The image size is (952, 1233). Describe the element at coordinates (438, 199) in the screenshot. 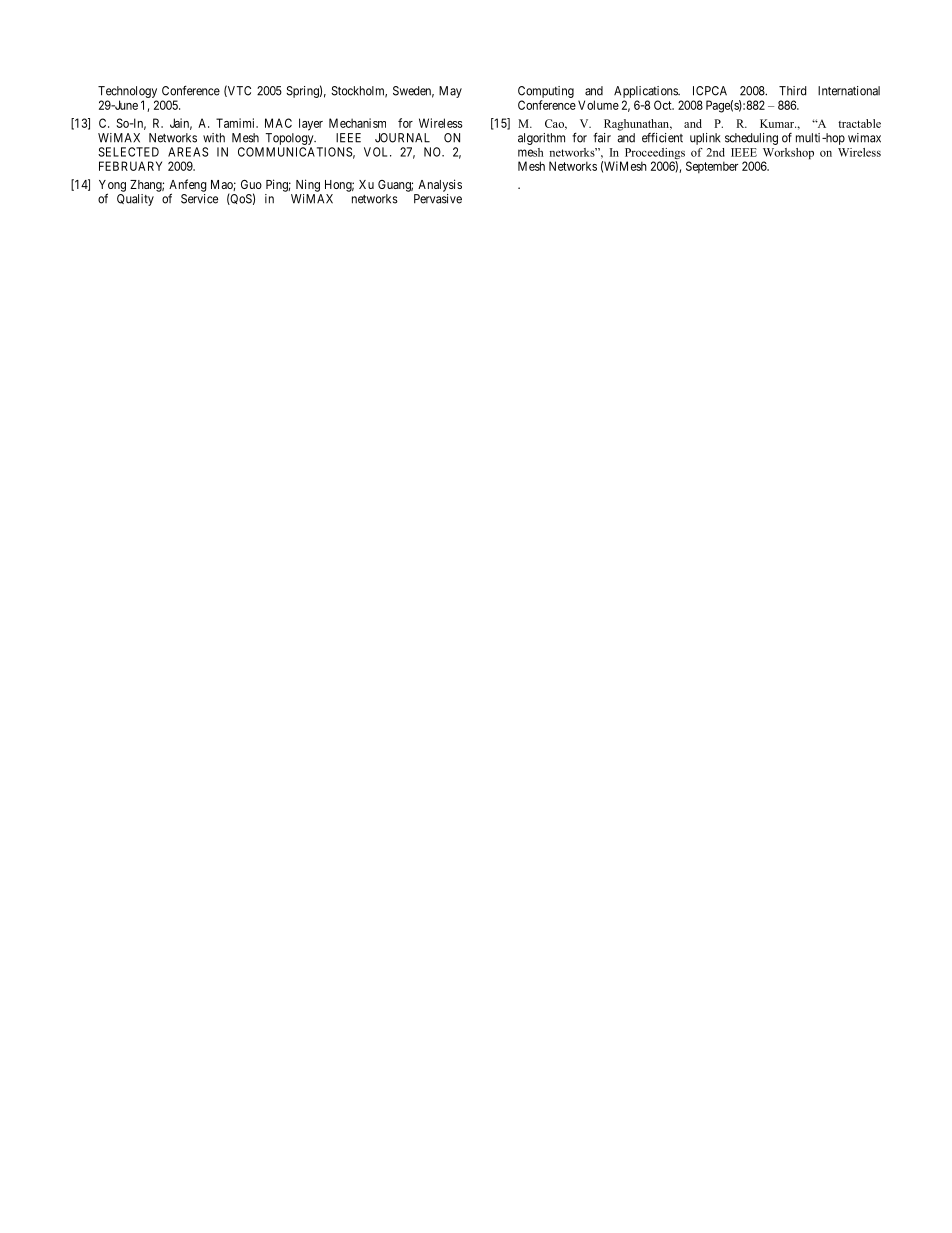

I see `Pervasive` at that location.
